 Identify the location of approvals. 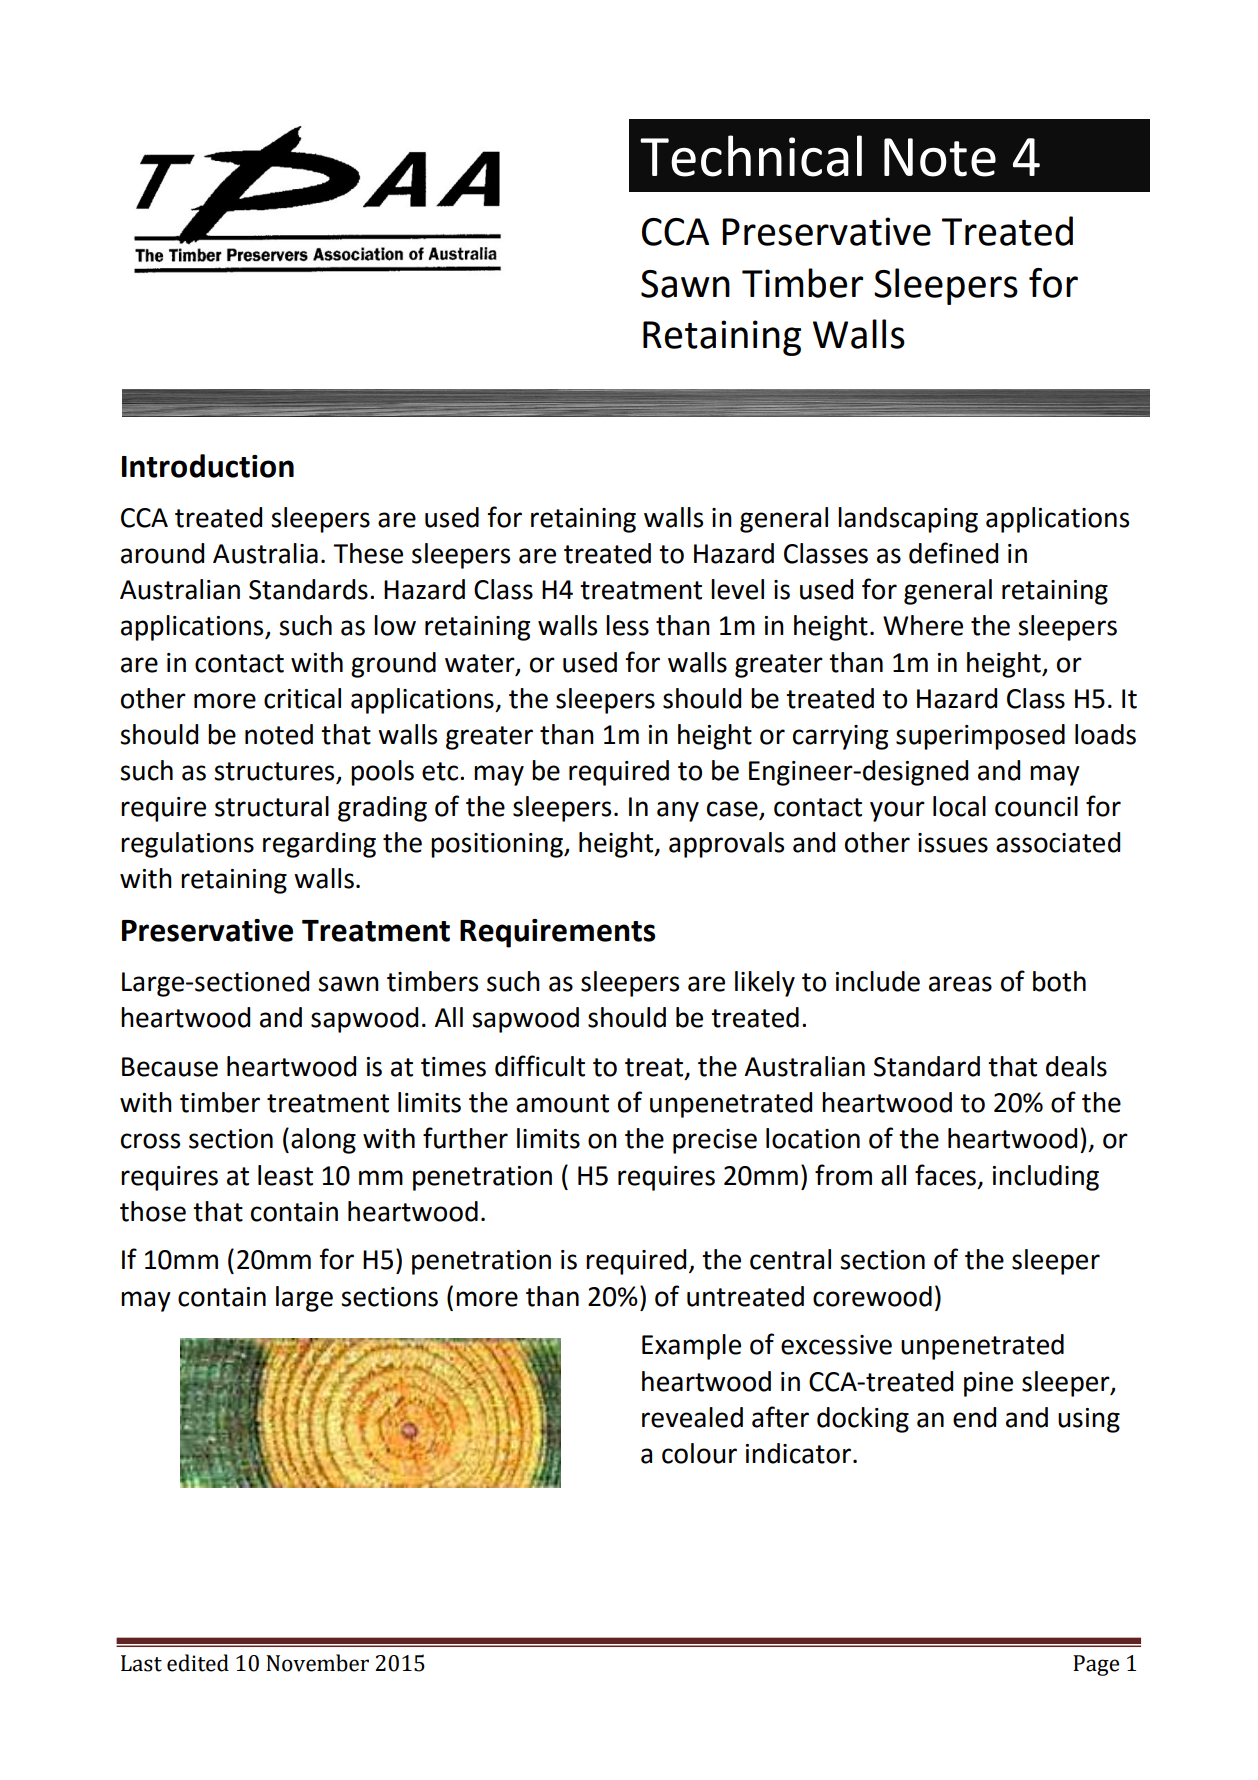
(726, 845).
